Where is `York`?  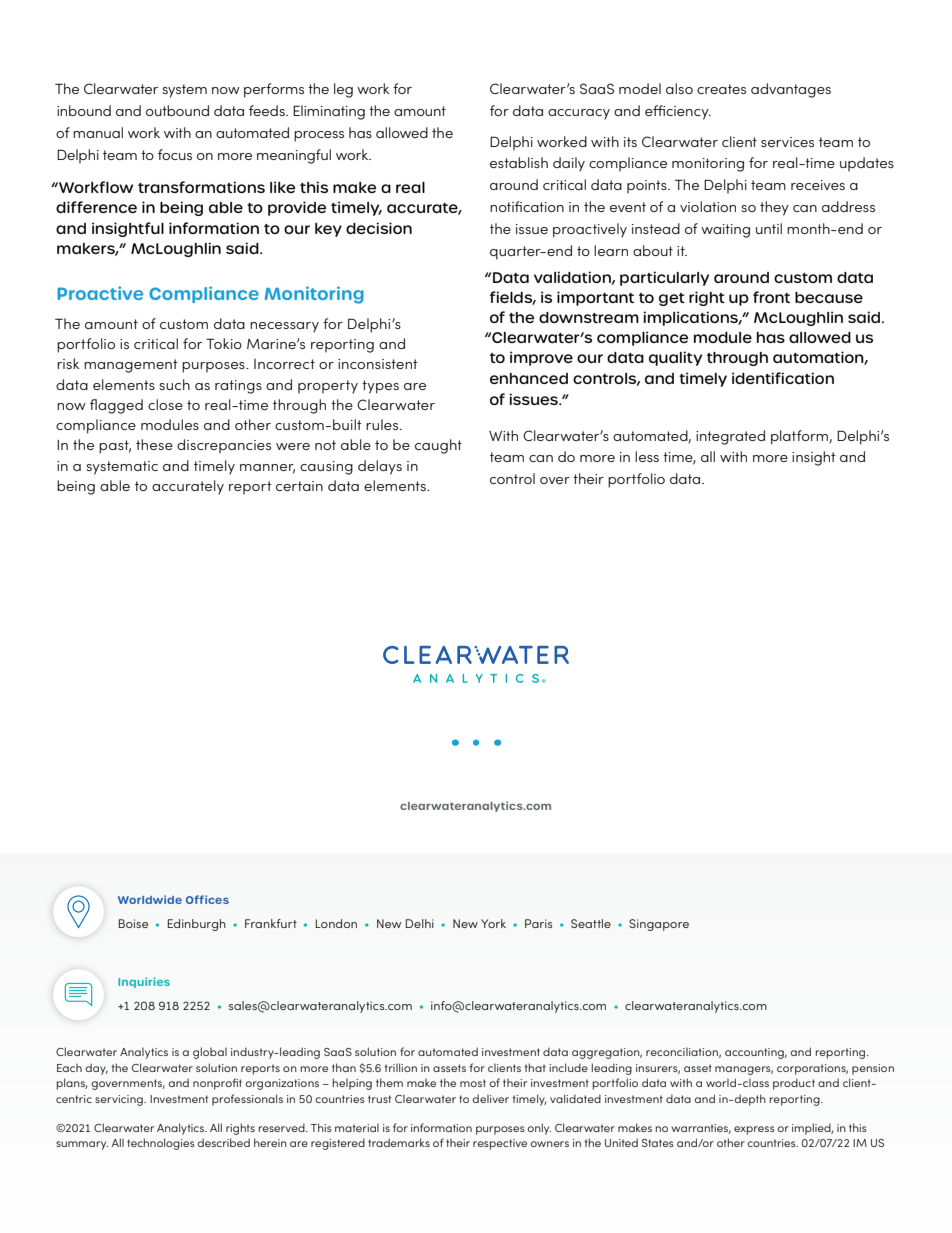
York is located at coordinates (493, 923).
